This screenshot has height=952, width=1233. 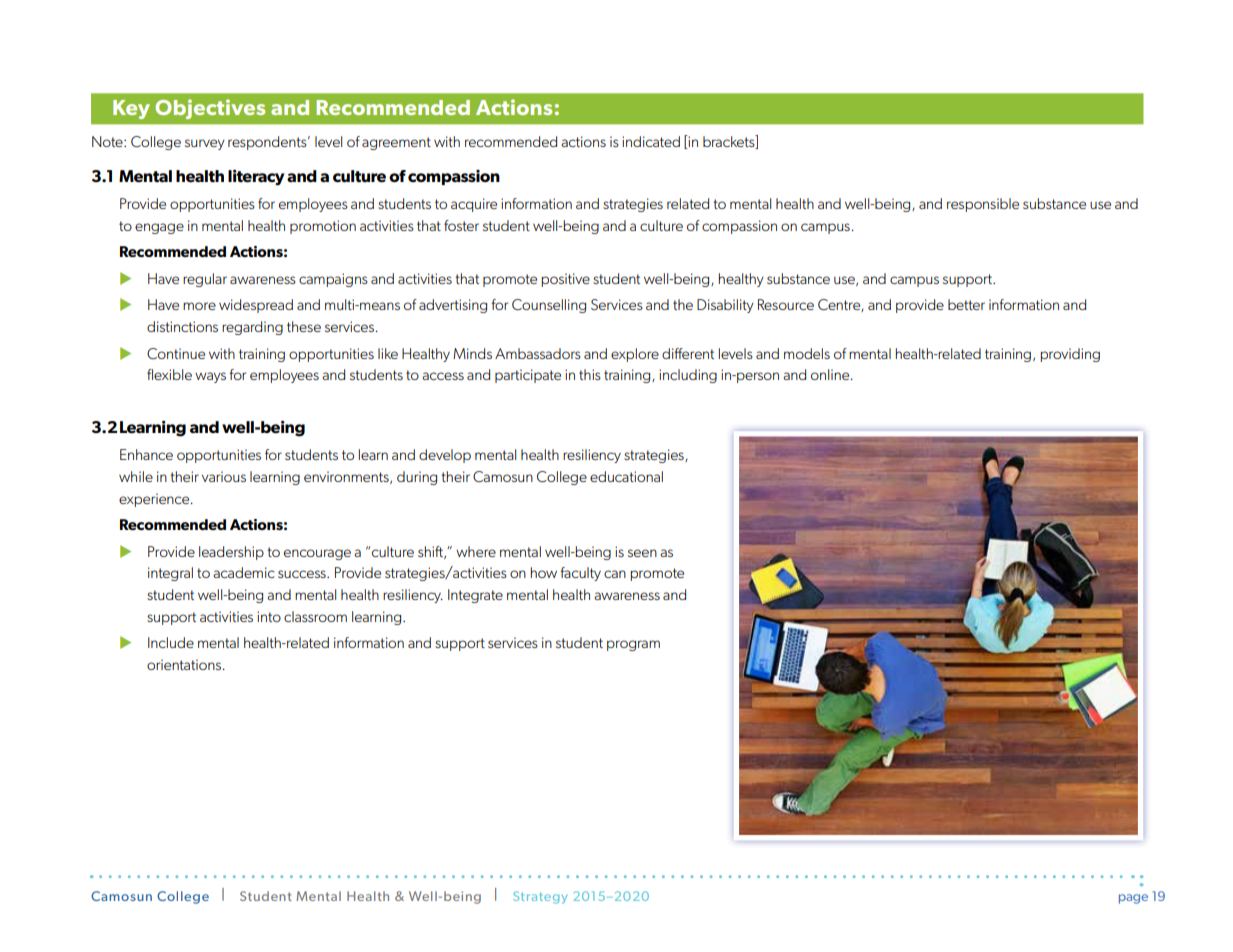 I want to click on regarding, so click(x=252, y=328).
